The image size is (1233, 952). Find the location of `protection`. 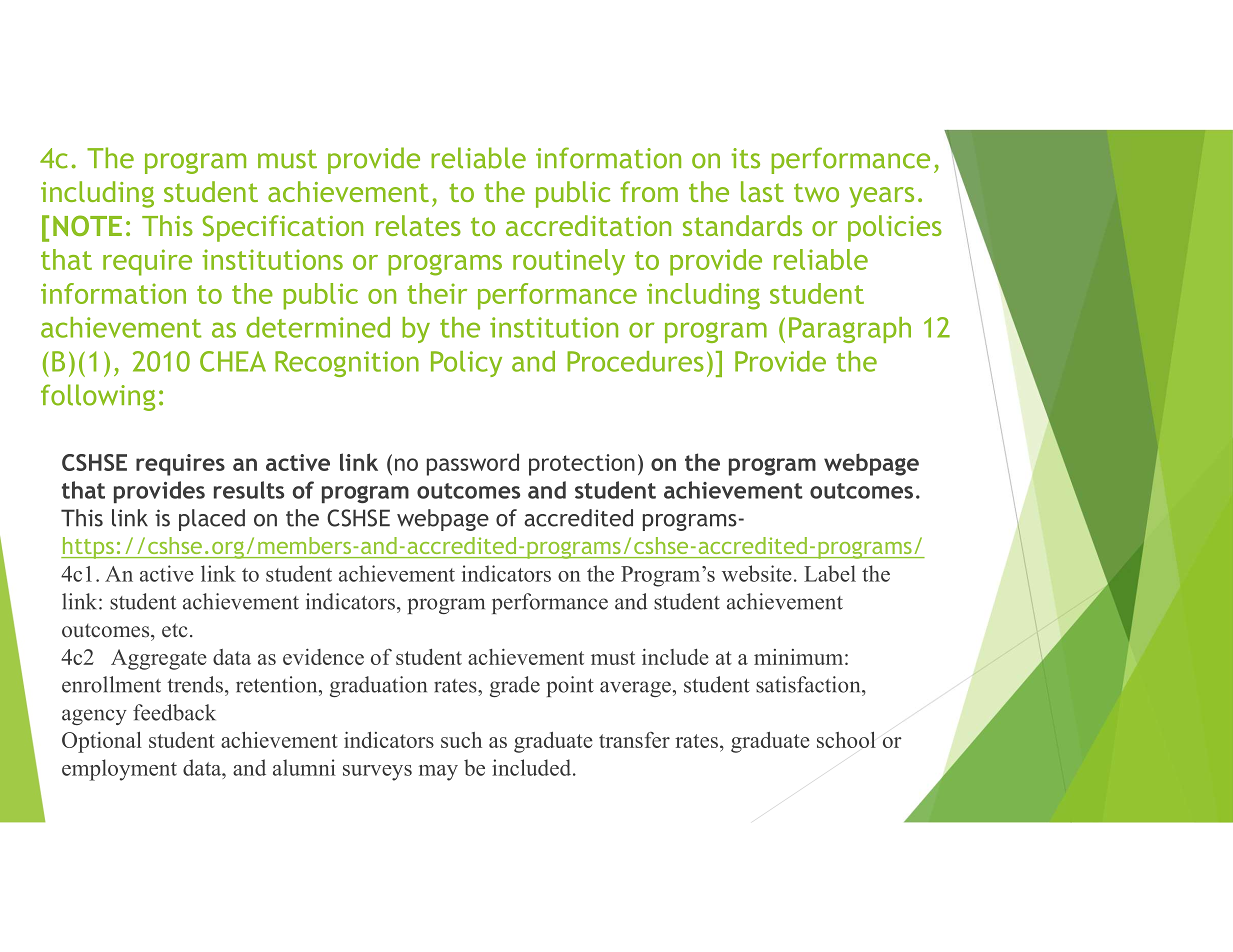

protection is located at coordinates (582, 465).
